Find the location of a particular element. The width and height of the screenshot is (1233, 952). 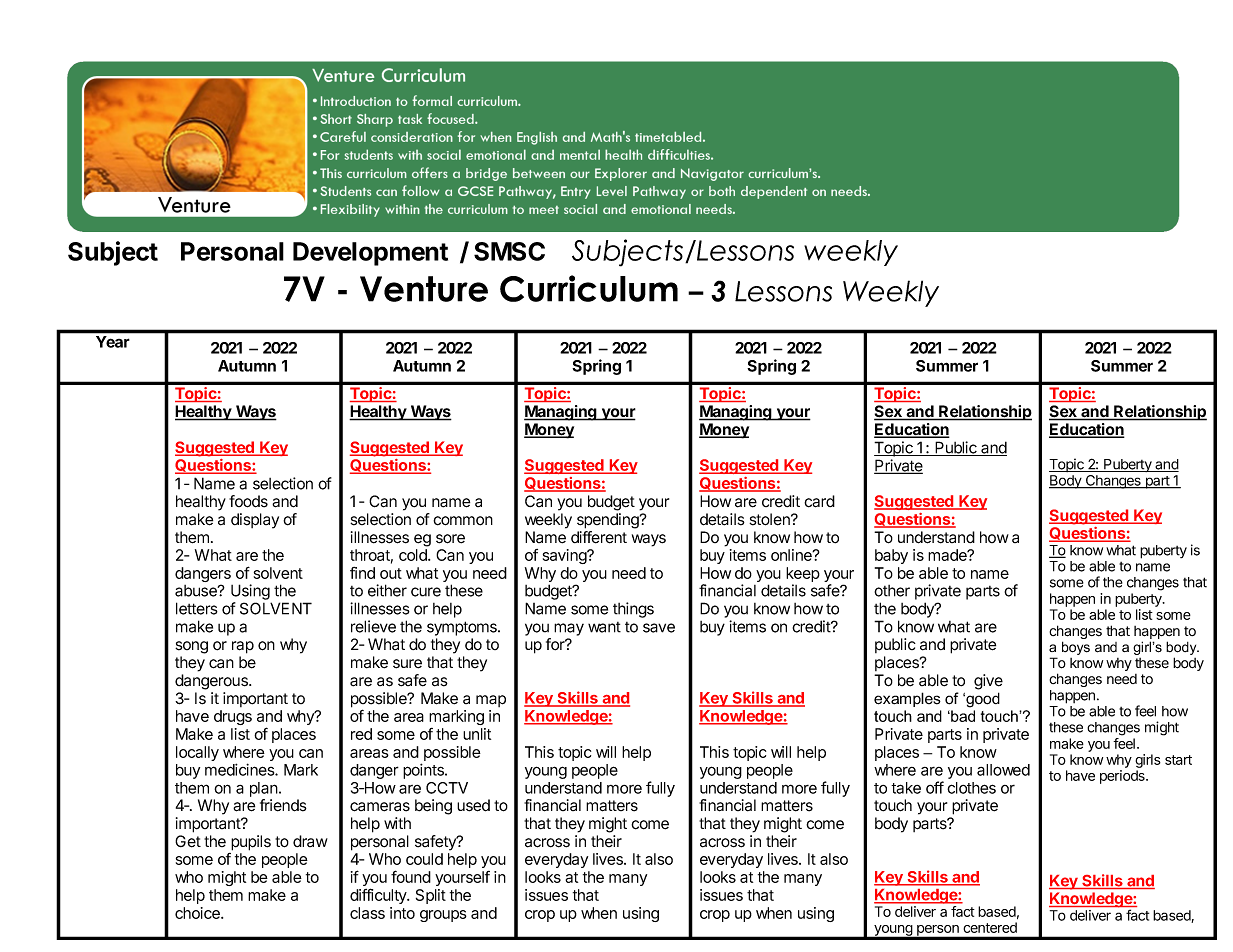

Development is located at coordinates (370, 254).
